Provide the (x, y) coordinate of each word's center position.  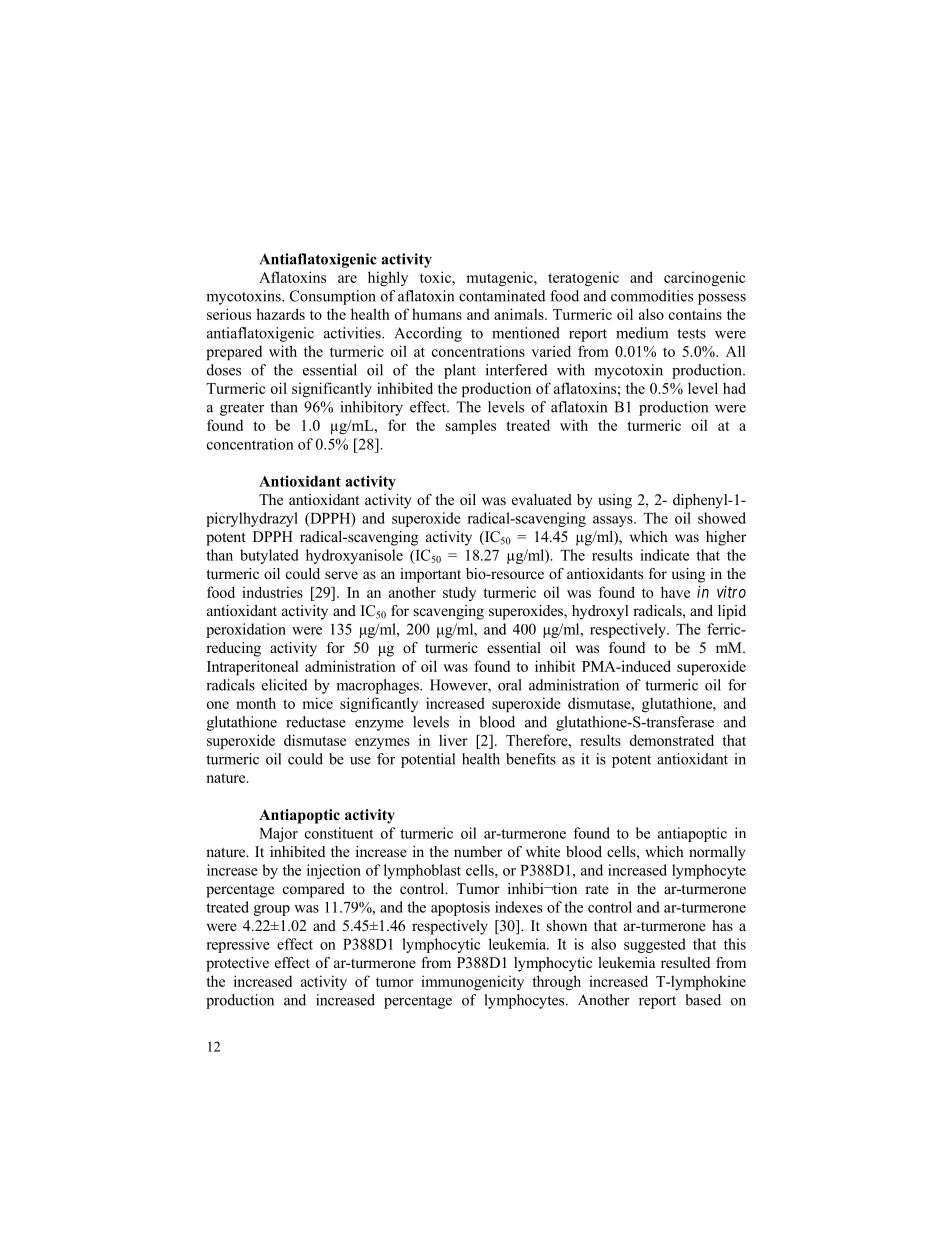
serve (341, 575)
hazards (280, 314)
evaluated (542, 499)
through (556, 982)
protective (237, 964)
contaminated (502, 296)
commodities (652, 296)
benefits (531, 759)
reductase (316, 722)
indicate (664, 555)
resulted (685, 962)
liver (453, 740)
